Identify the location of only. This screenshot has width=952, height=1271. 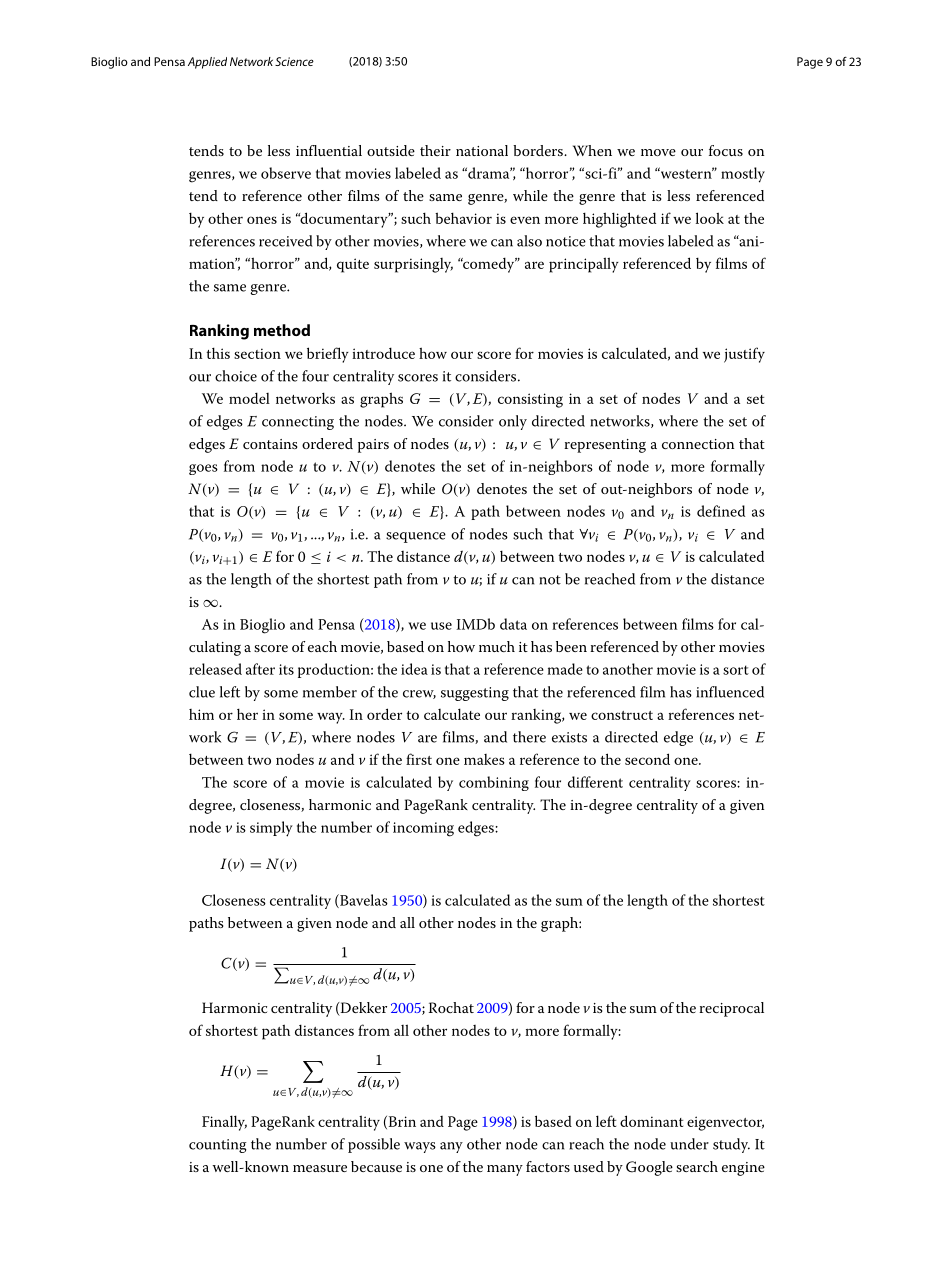
(513, 422).
